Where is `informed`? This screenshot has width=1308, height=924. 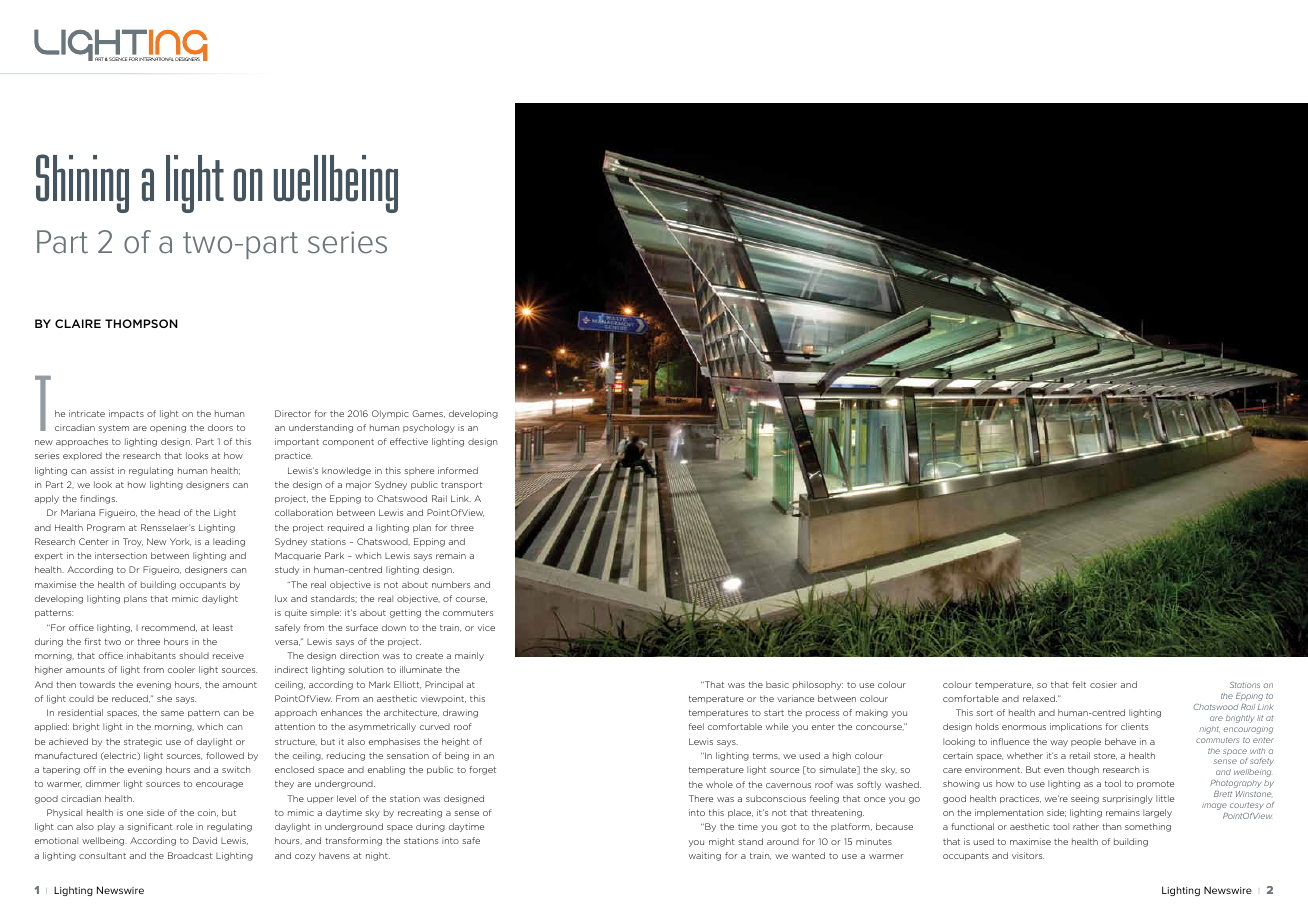 informed is located at coordinates (458, 470).
